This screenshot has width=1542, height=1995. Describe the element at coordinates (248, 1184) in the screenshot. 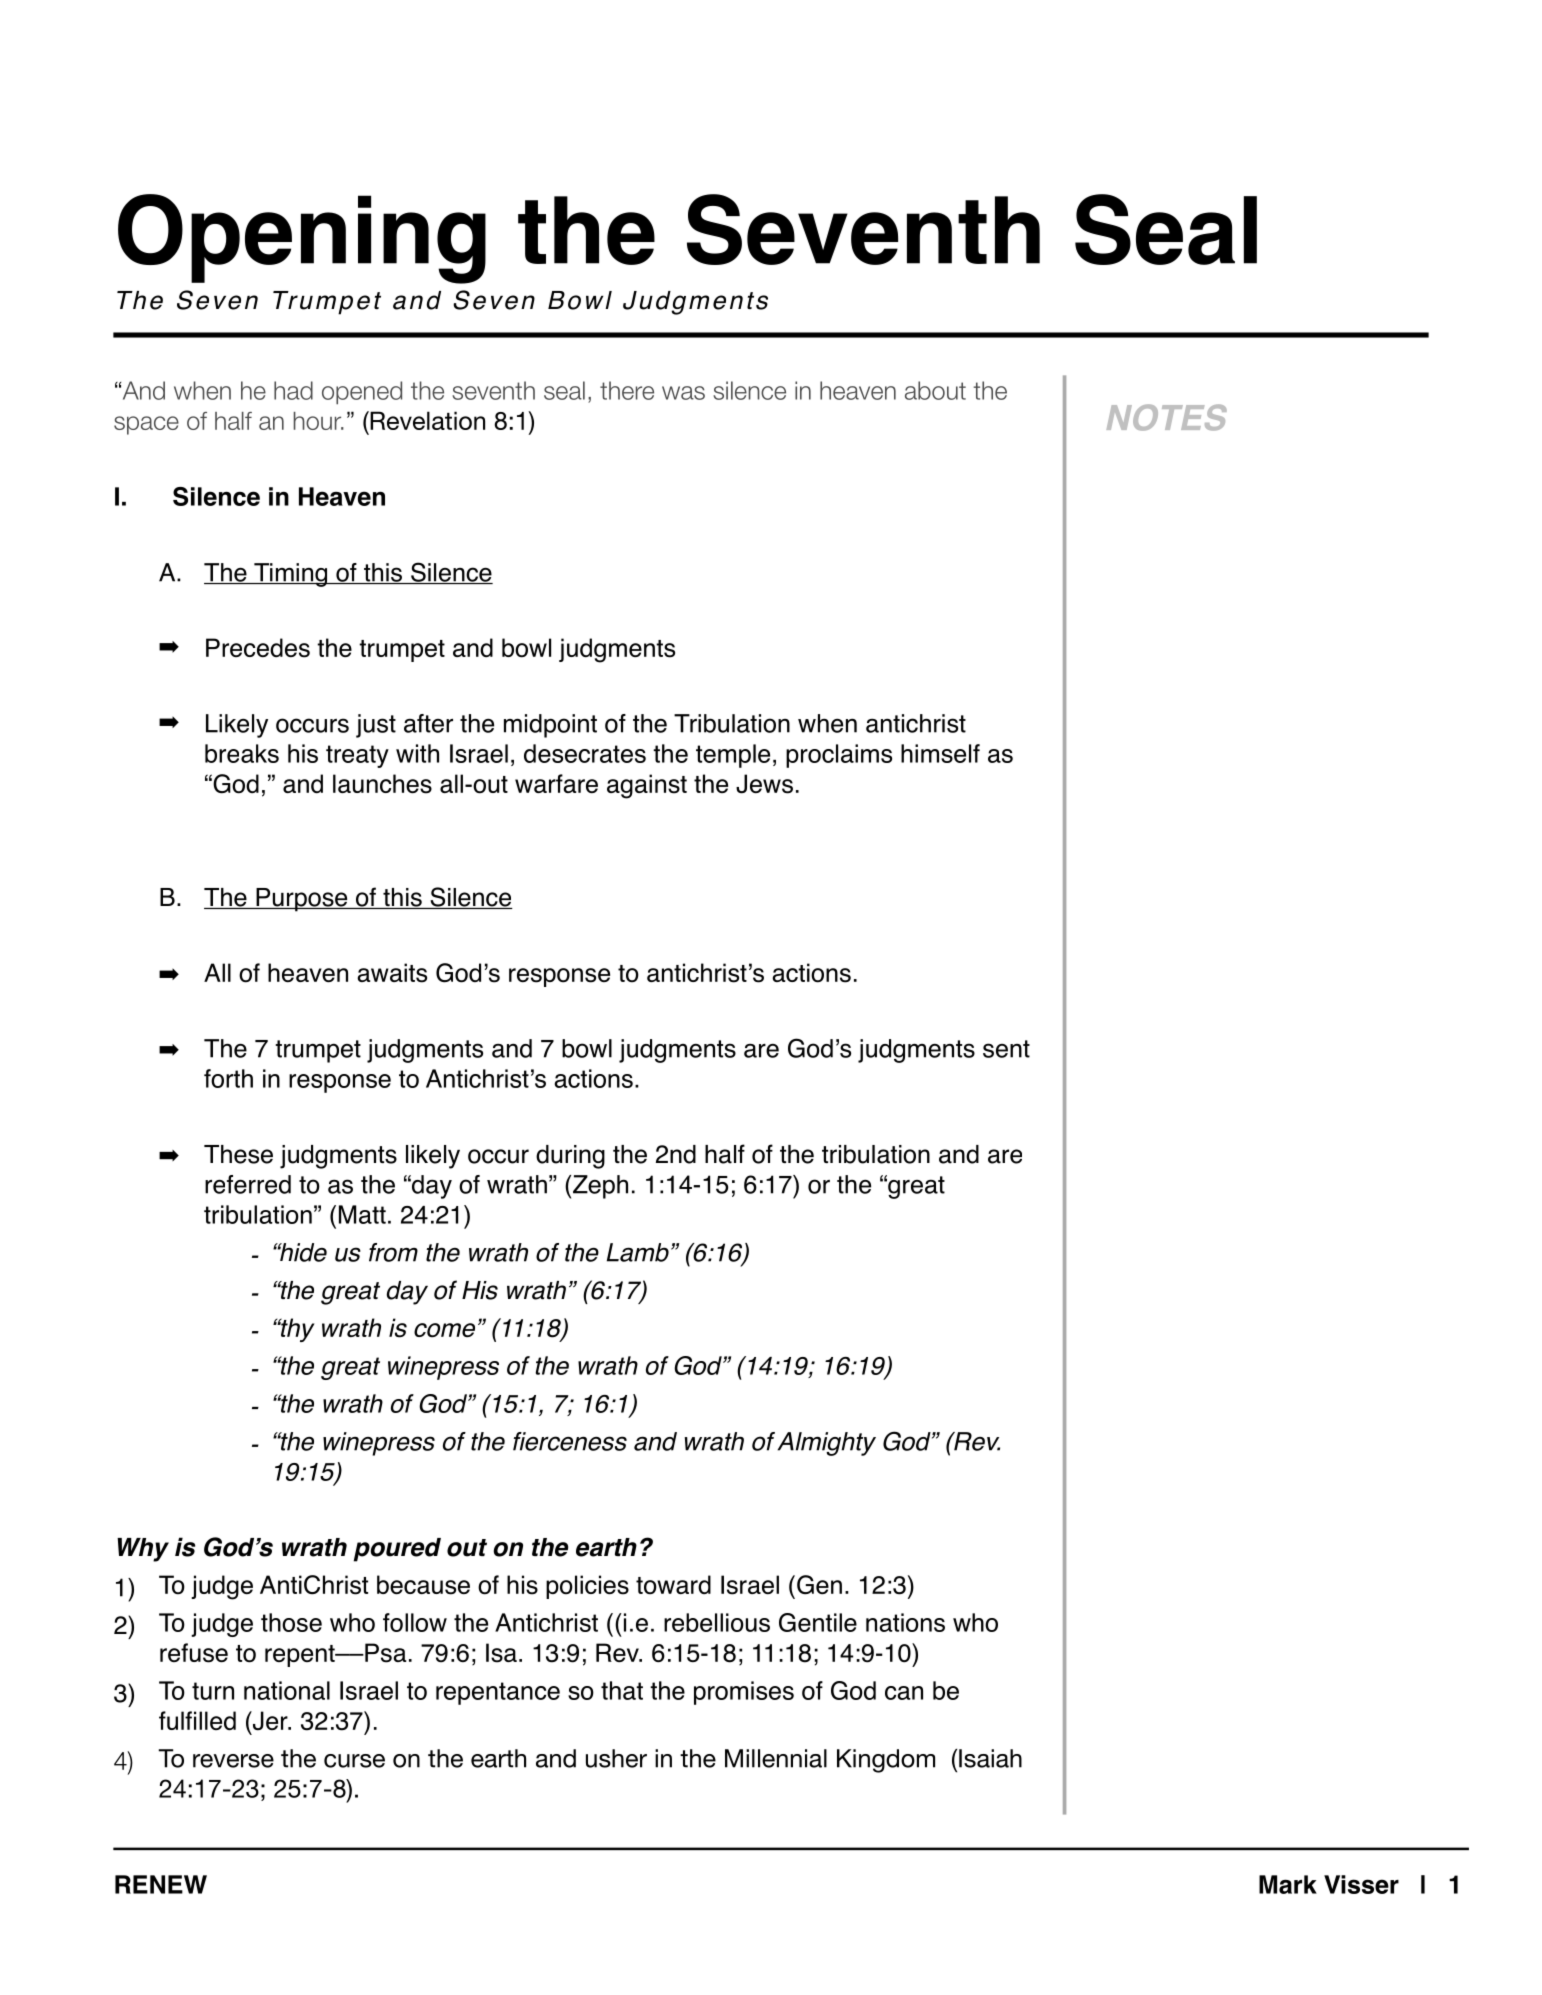

I see `referred` at that location.
